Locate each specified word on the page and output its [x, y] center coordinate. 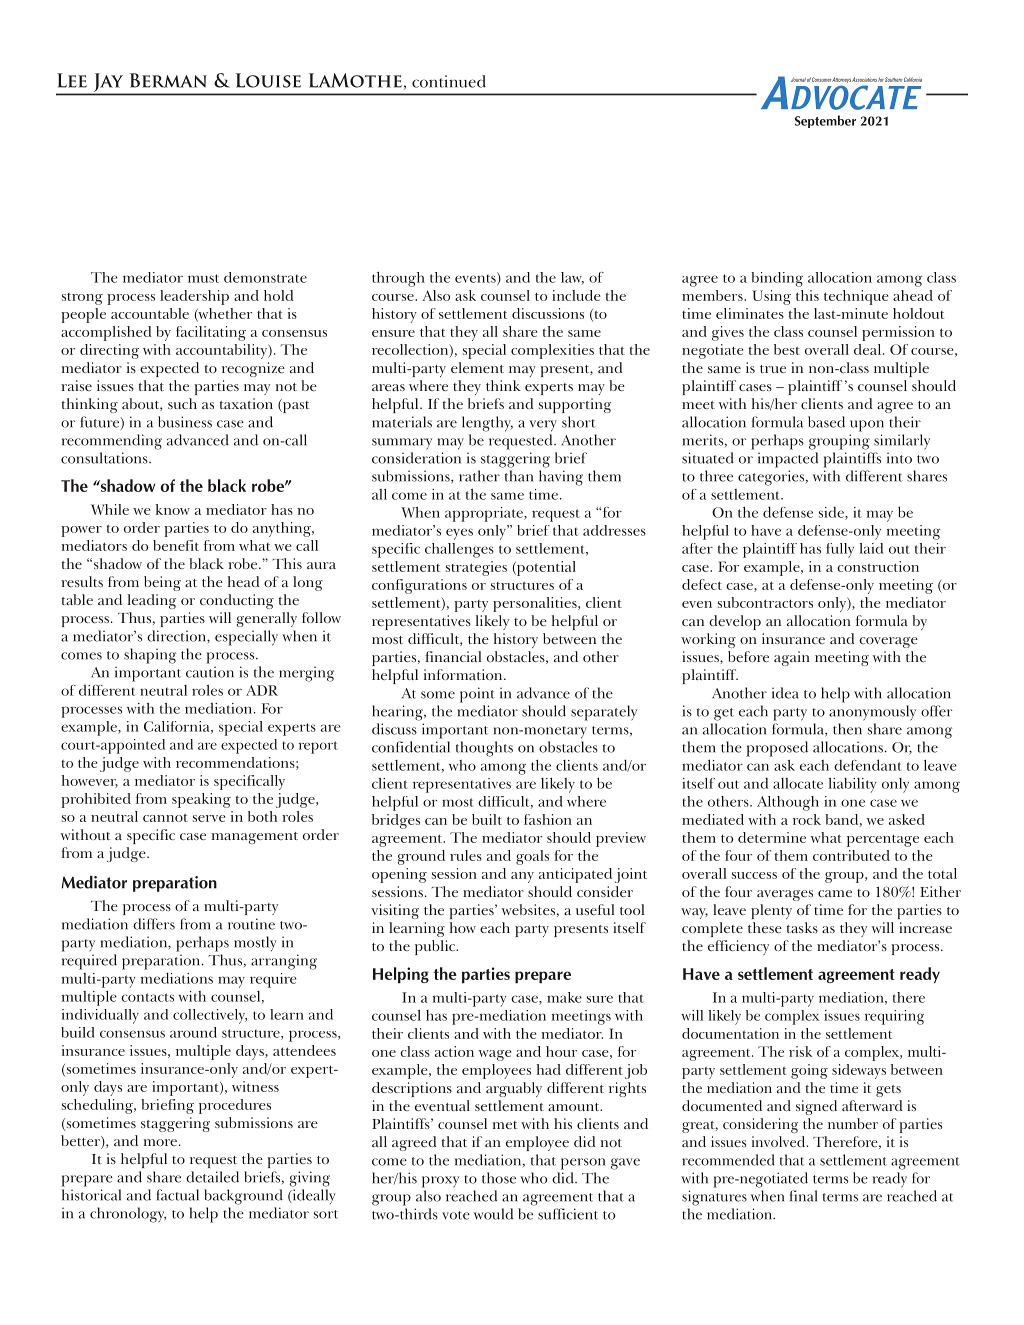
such [182, 403]
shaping [150, 656]
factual [177, 1195]
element [477, 367]
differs [154, 924]
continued [449, 81]
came [835, 893]
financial [453, 656]
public [436, 947]
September [825, 121]
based [826, 422]
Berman [168, 80]
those [499, 1178]
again [792, 658]
